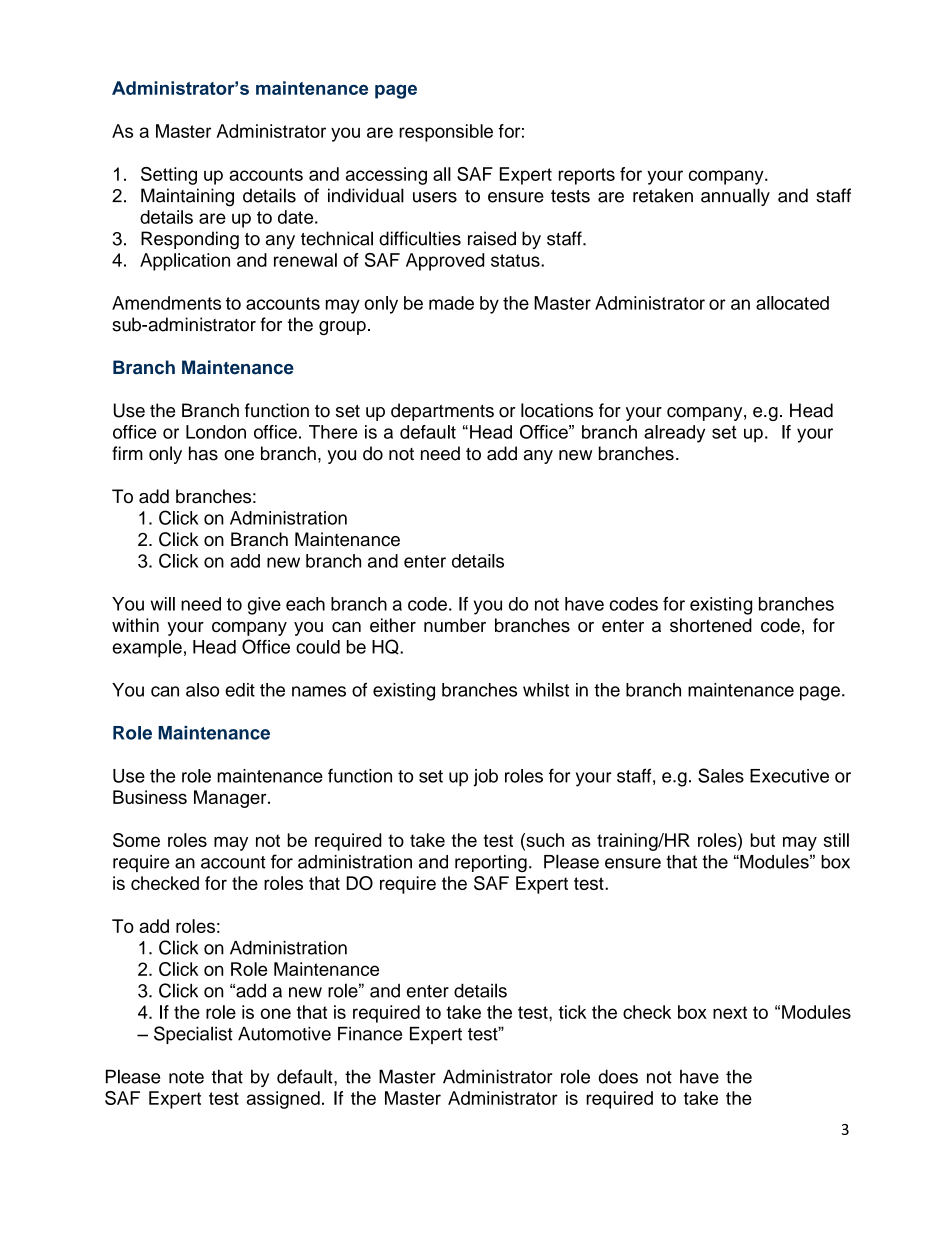 This screenshot has width=952, height=1233. I want to click on note, so click(186, 1077).
